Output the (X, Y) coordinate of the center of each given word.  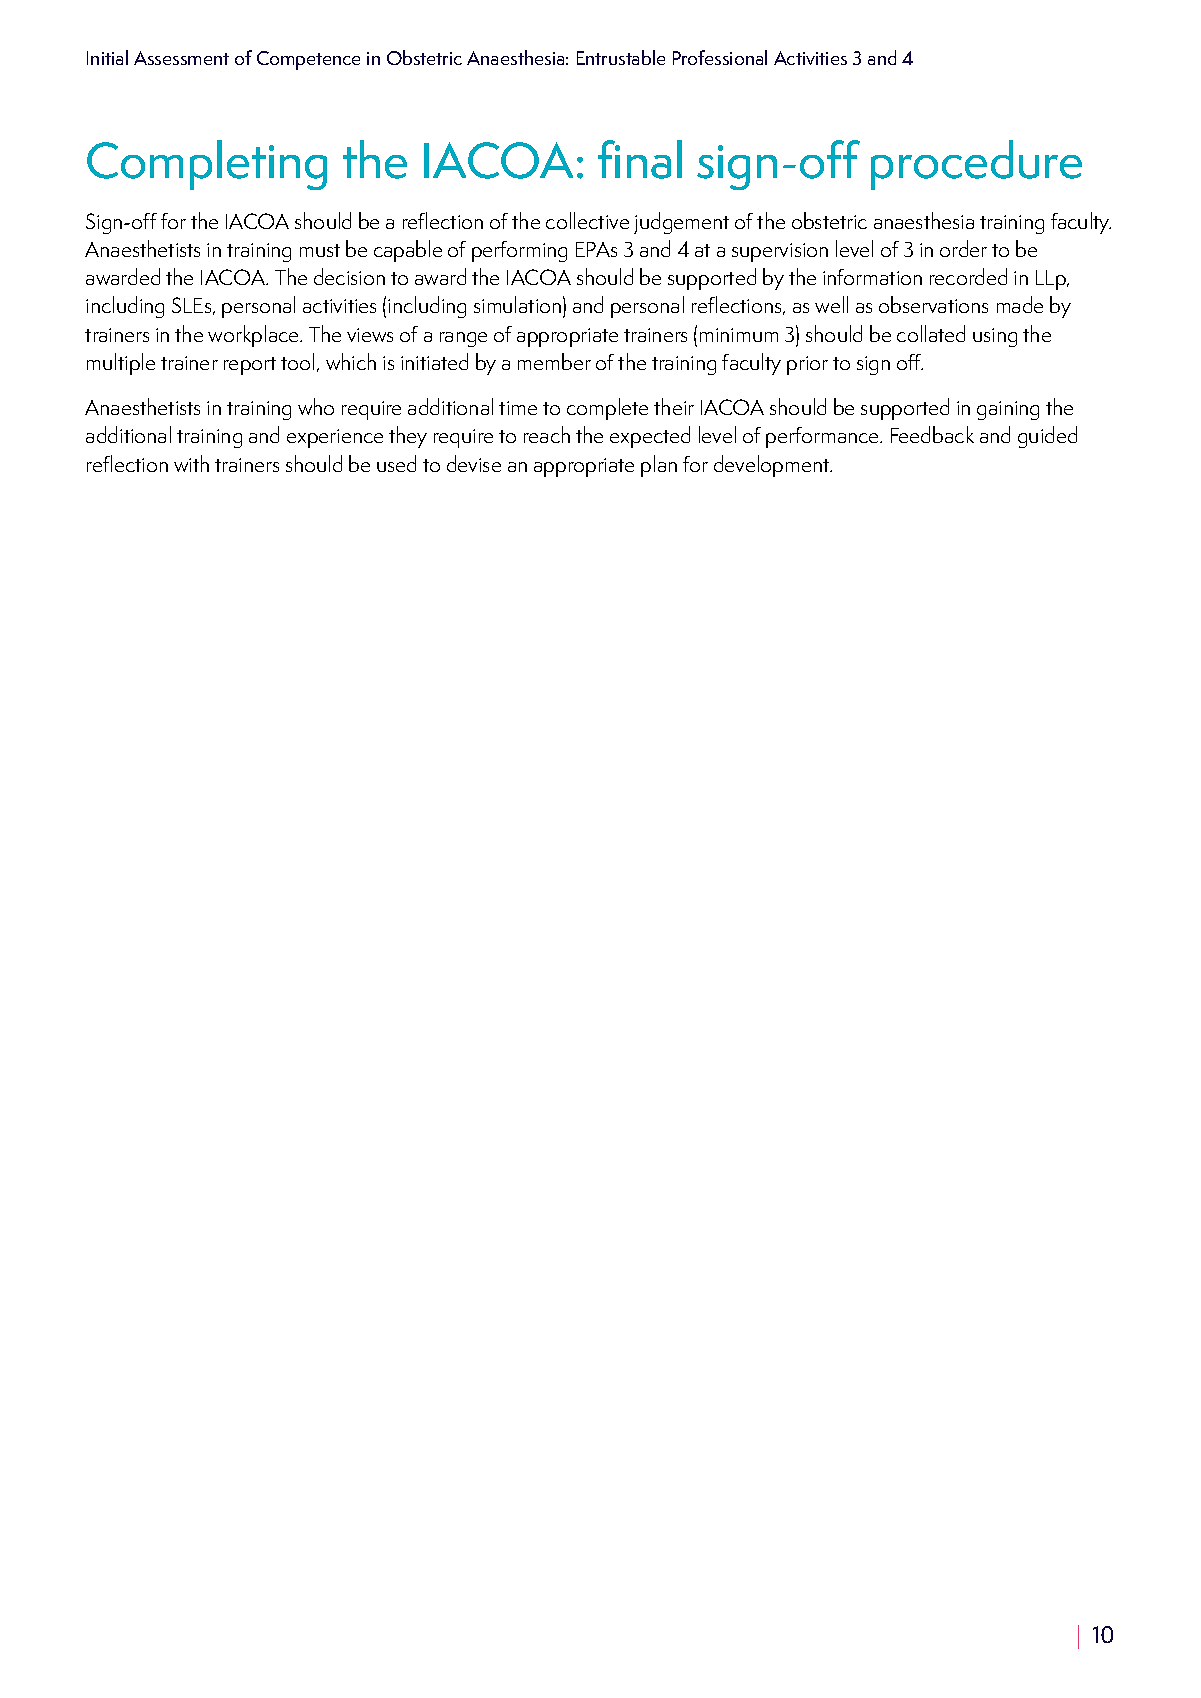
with (191, 463)
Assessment (181, 58)
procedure (976, 165)
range (463, 339)
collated (931, 333)
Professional (720, 57)
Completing (207, 165)
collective (587, 220)
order (963, 248)
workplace (254, 336)
